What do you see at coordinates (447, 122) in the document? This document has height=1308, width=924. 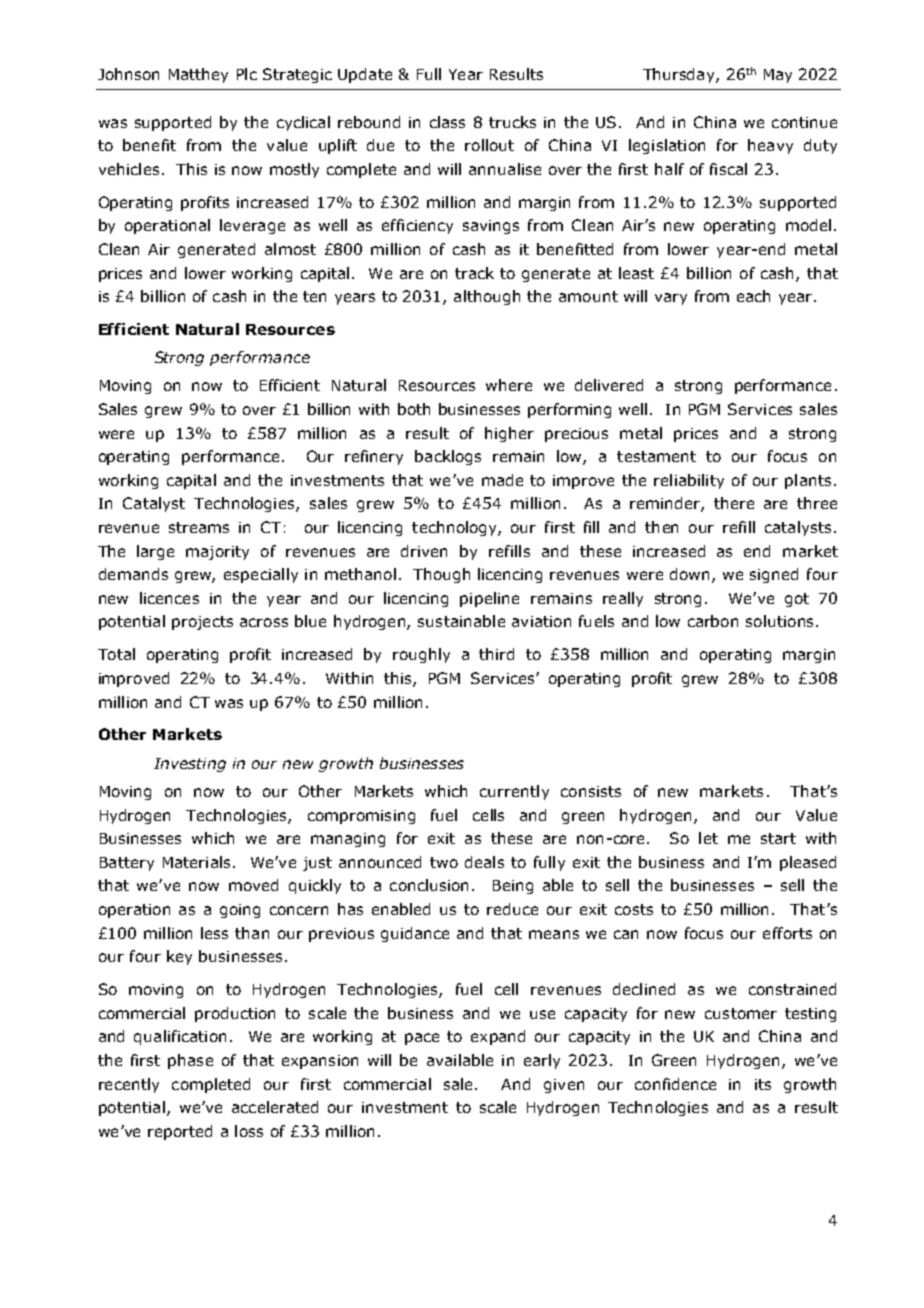 I see `class` at bounding box center [447, 122].
